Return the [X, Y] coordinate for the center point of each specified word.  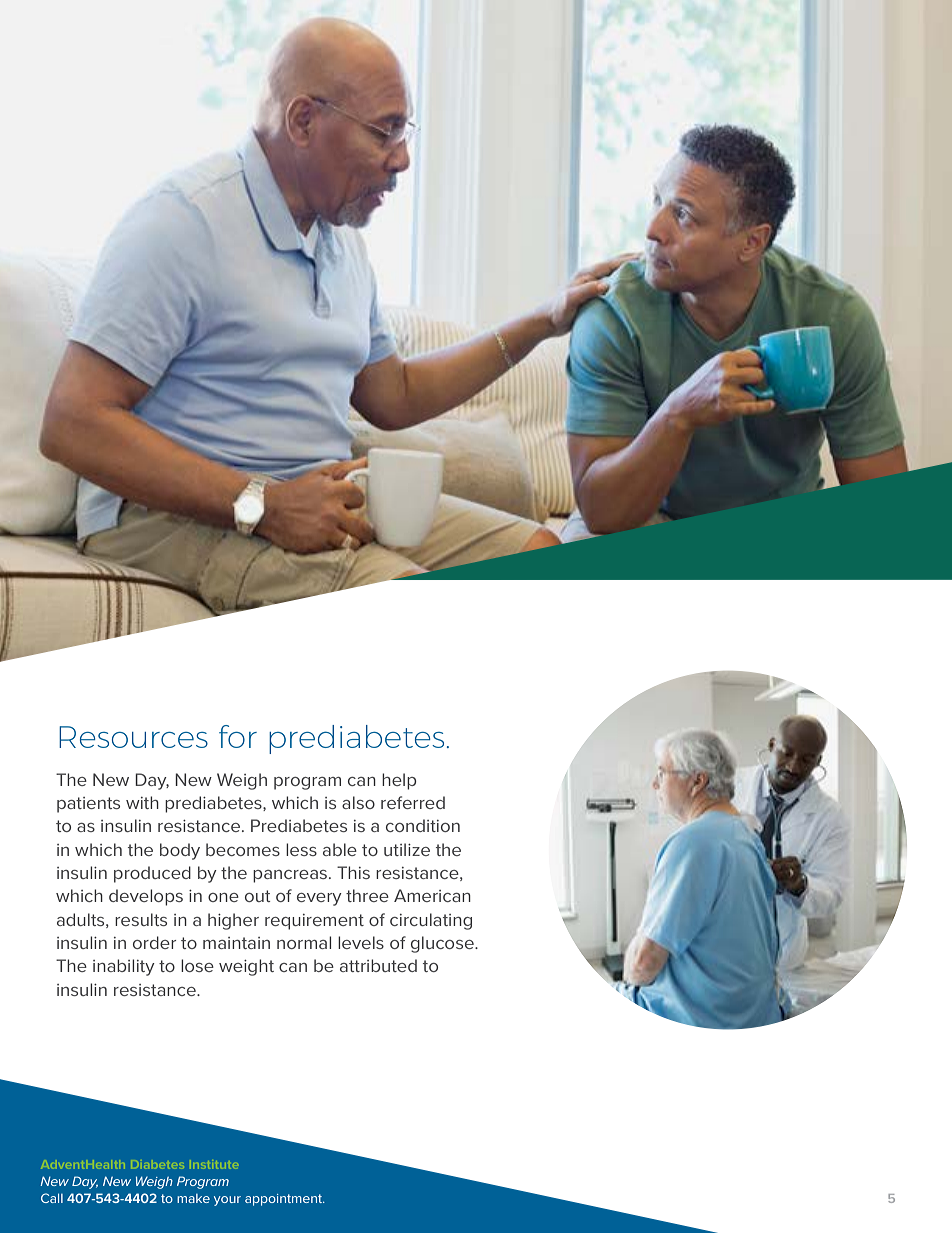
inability [124, 967]
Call [52, 1198]
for [238, 736]
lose [197, 965]
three [367, 895]
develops [146, 897]
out [258, 896]
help [399, 781]
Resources [133, 737]
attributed [378, 965]
